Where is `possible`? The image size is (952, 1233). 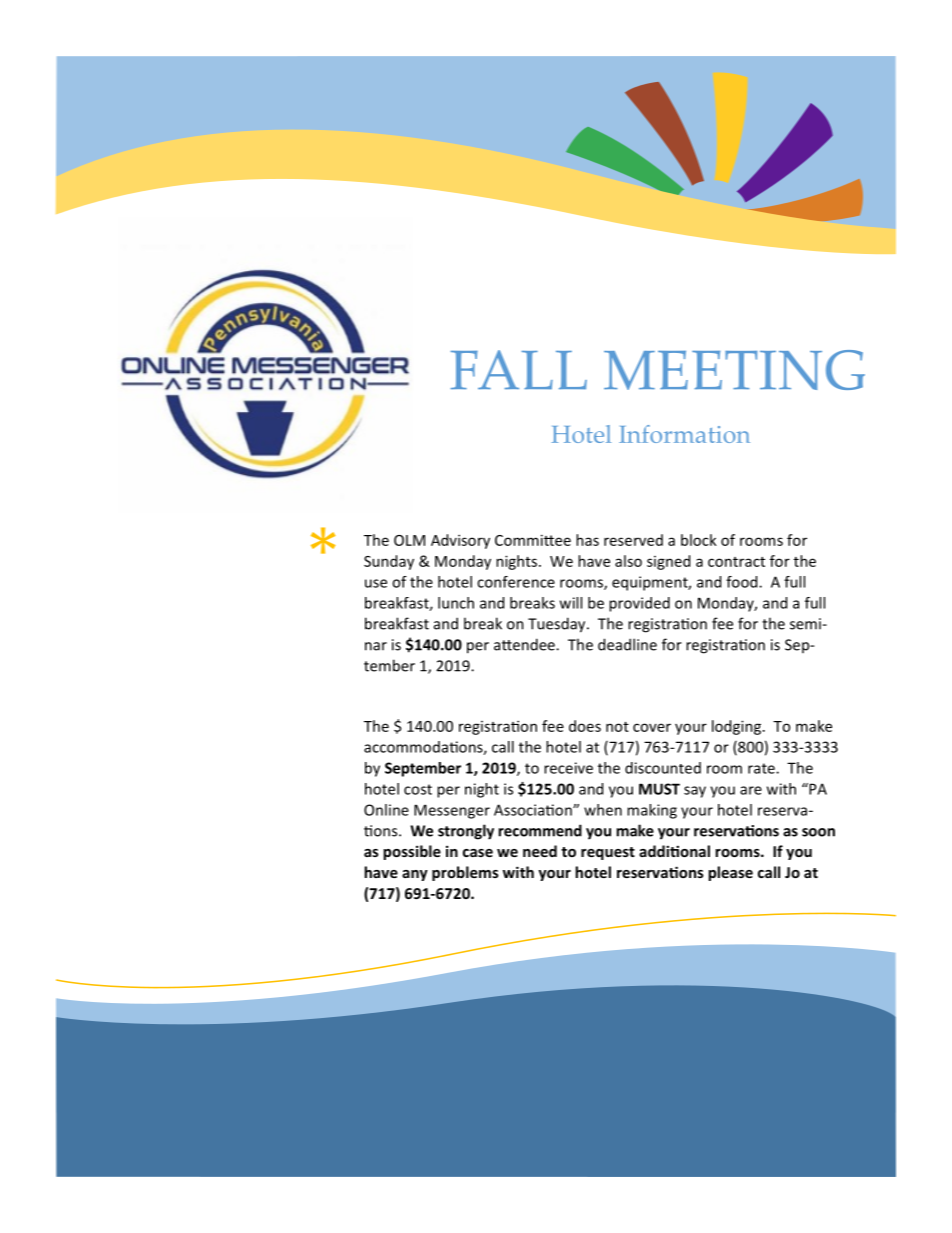
possible is located at coordinates (412, 852).
